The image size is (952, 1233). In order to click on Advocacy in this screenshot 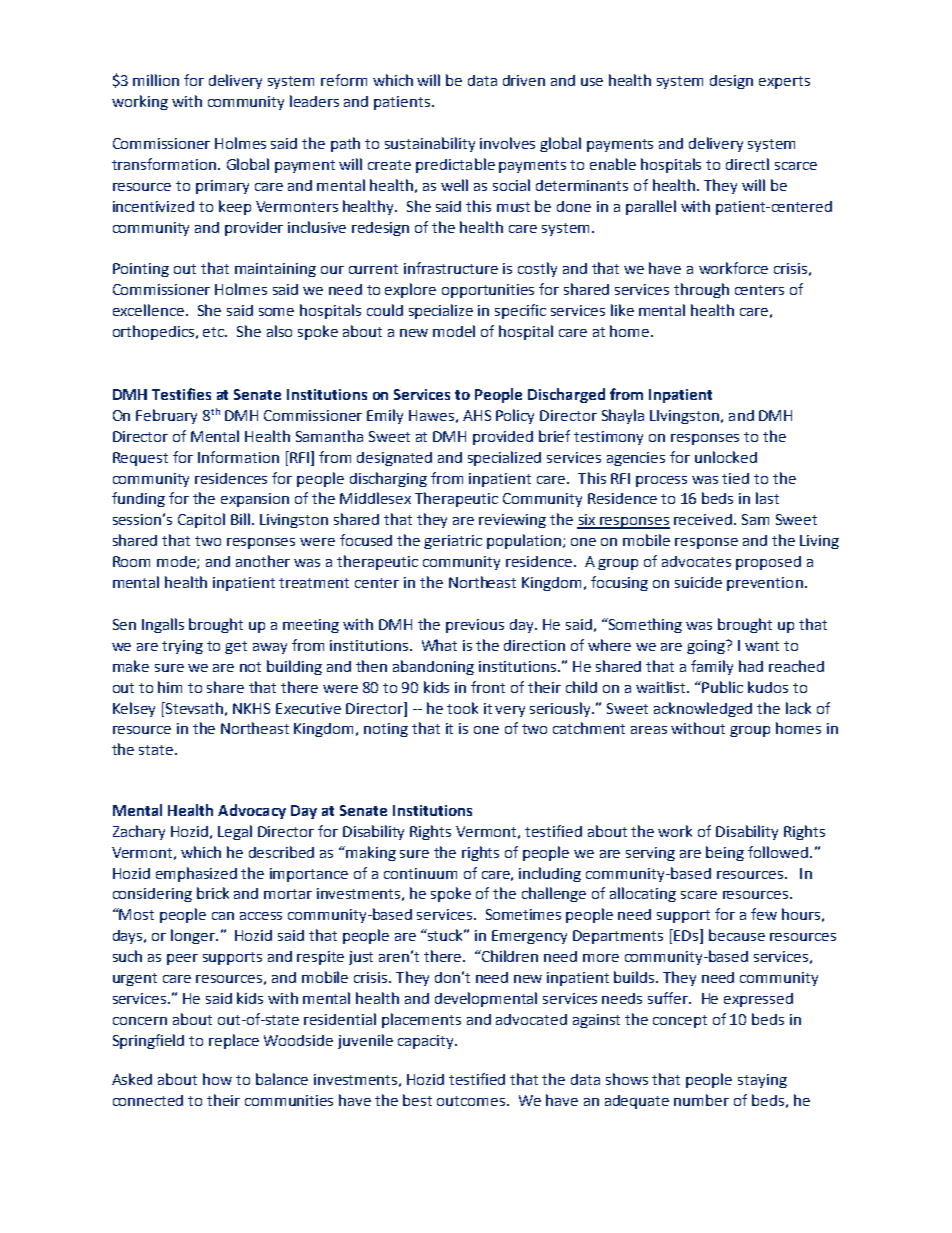, I will do `click(252, 811)`.
